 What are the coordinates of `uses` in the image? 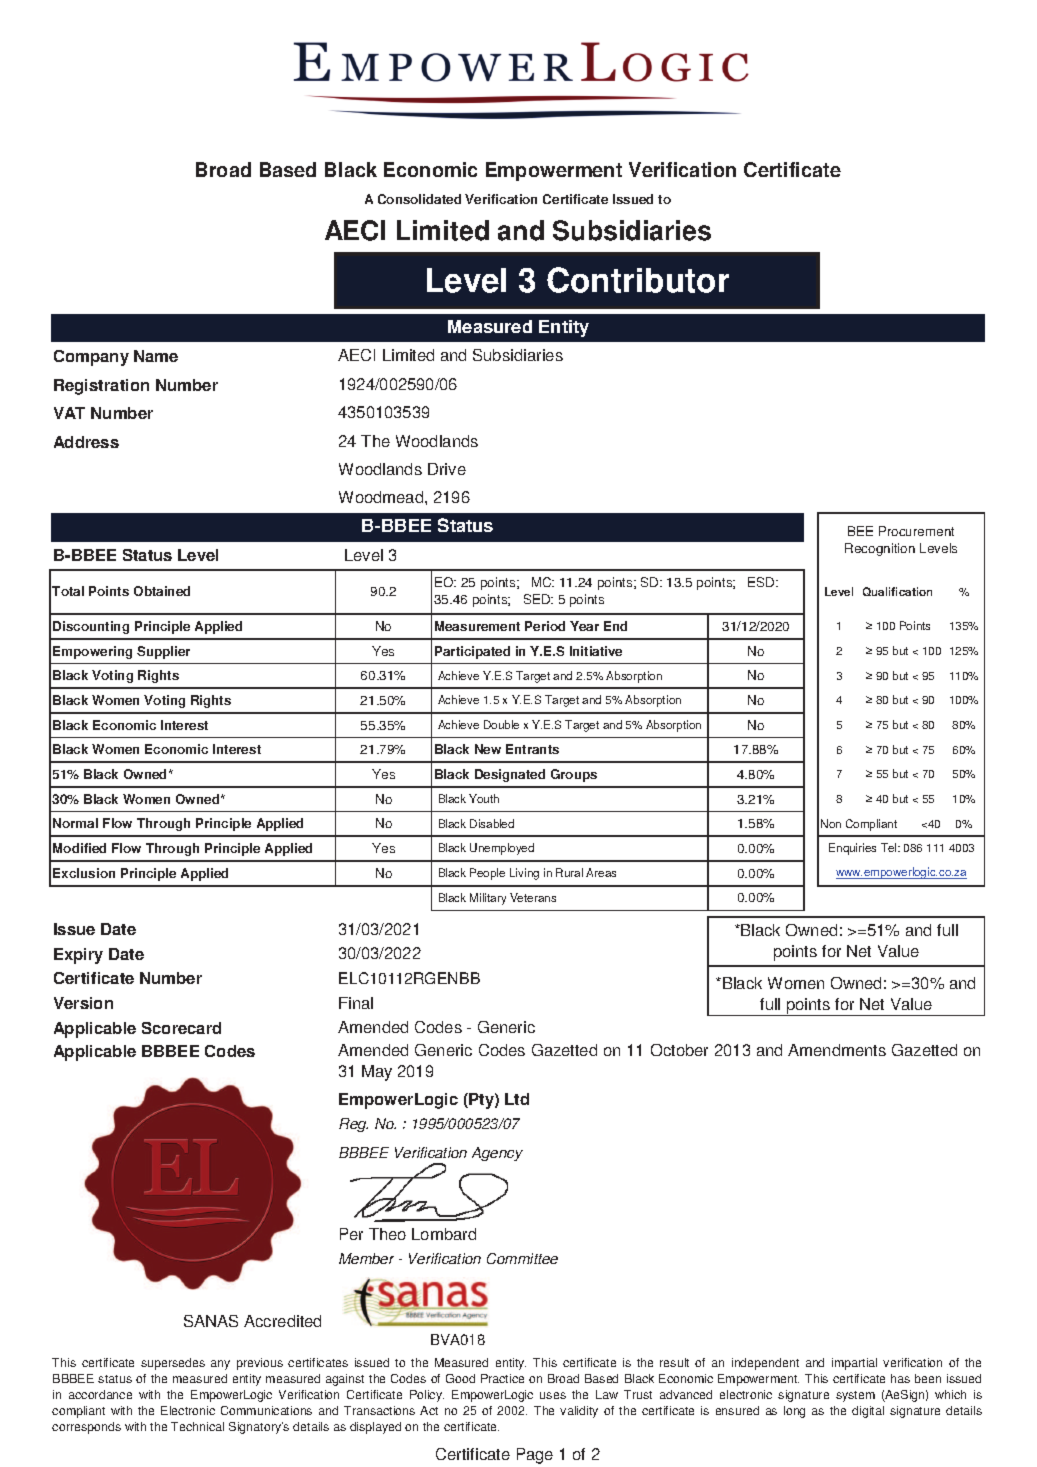 It's located at (553, 1395).
